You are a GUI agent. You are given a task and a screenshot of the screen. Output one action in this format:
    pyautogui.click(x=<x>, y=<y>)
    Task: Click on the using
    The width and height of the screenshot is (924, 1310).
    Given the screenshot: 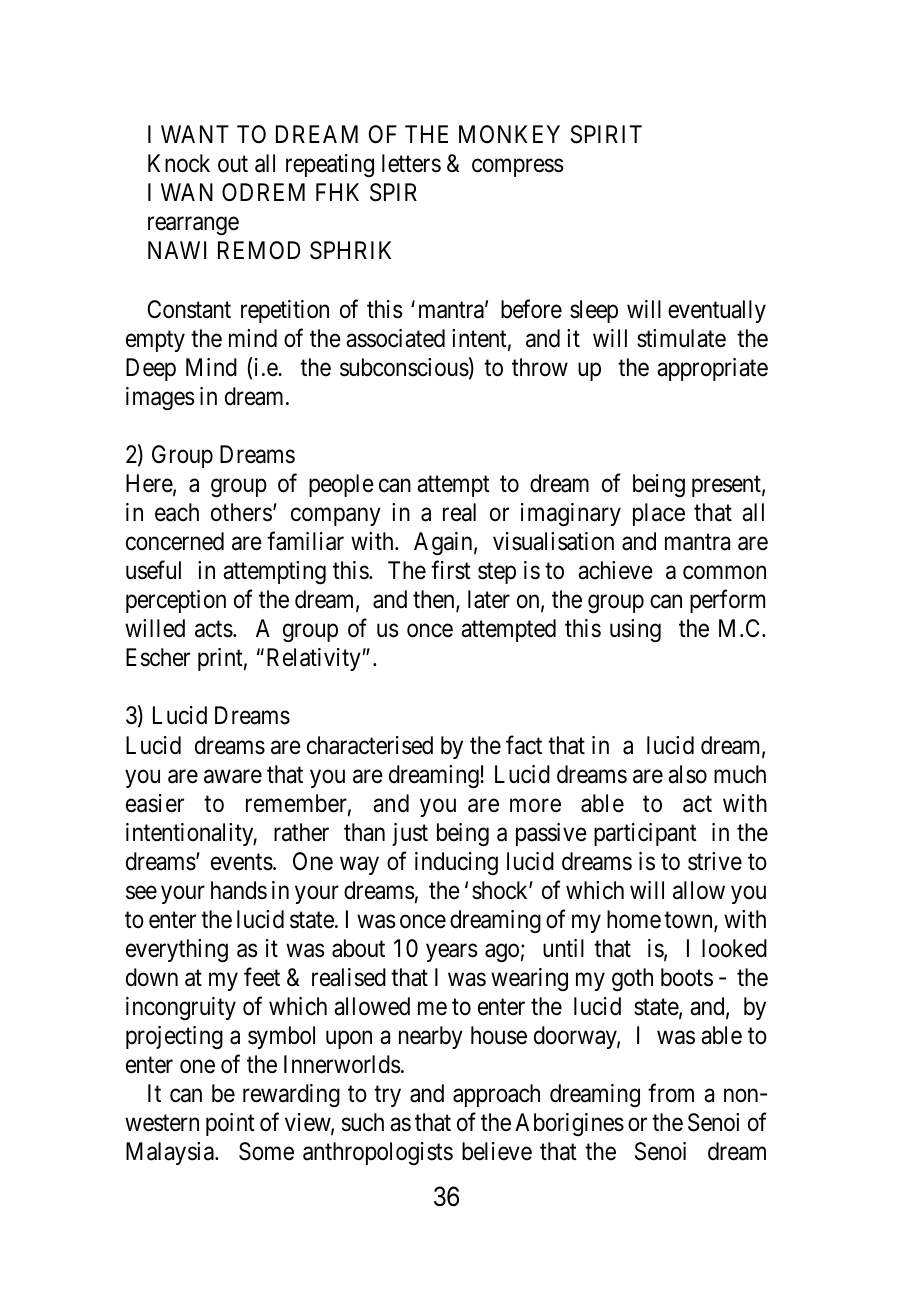 What is the action you would take?
    pyautogui.click(x=635, y=631)
